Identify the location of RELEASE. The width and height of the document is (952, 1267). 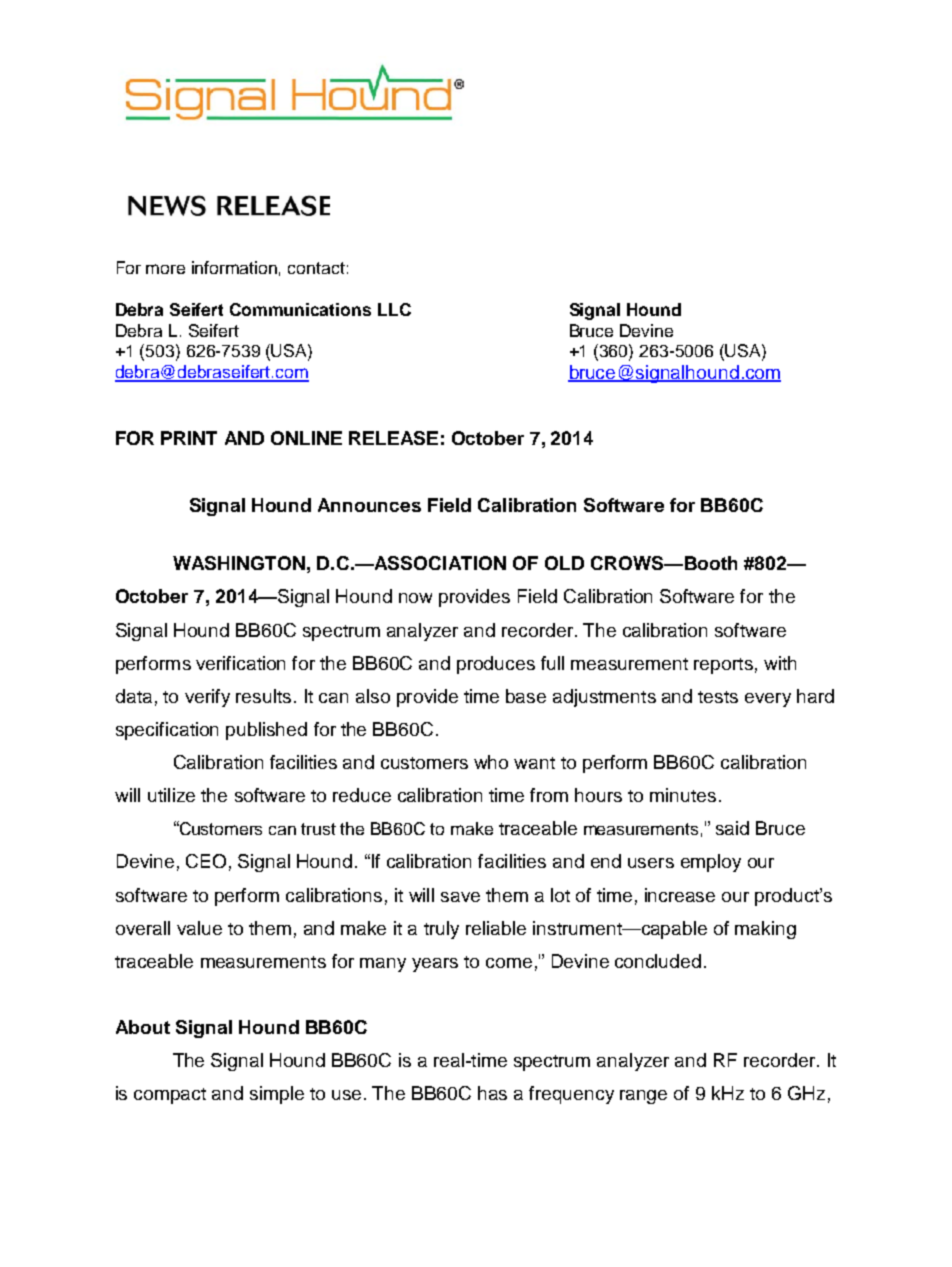
(393, 438).
